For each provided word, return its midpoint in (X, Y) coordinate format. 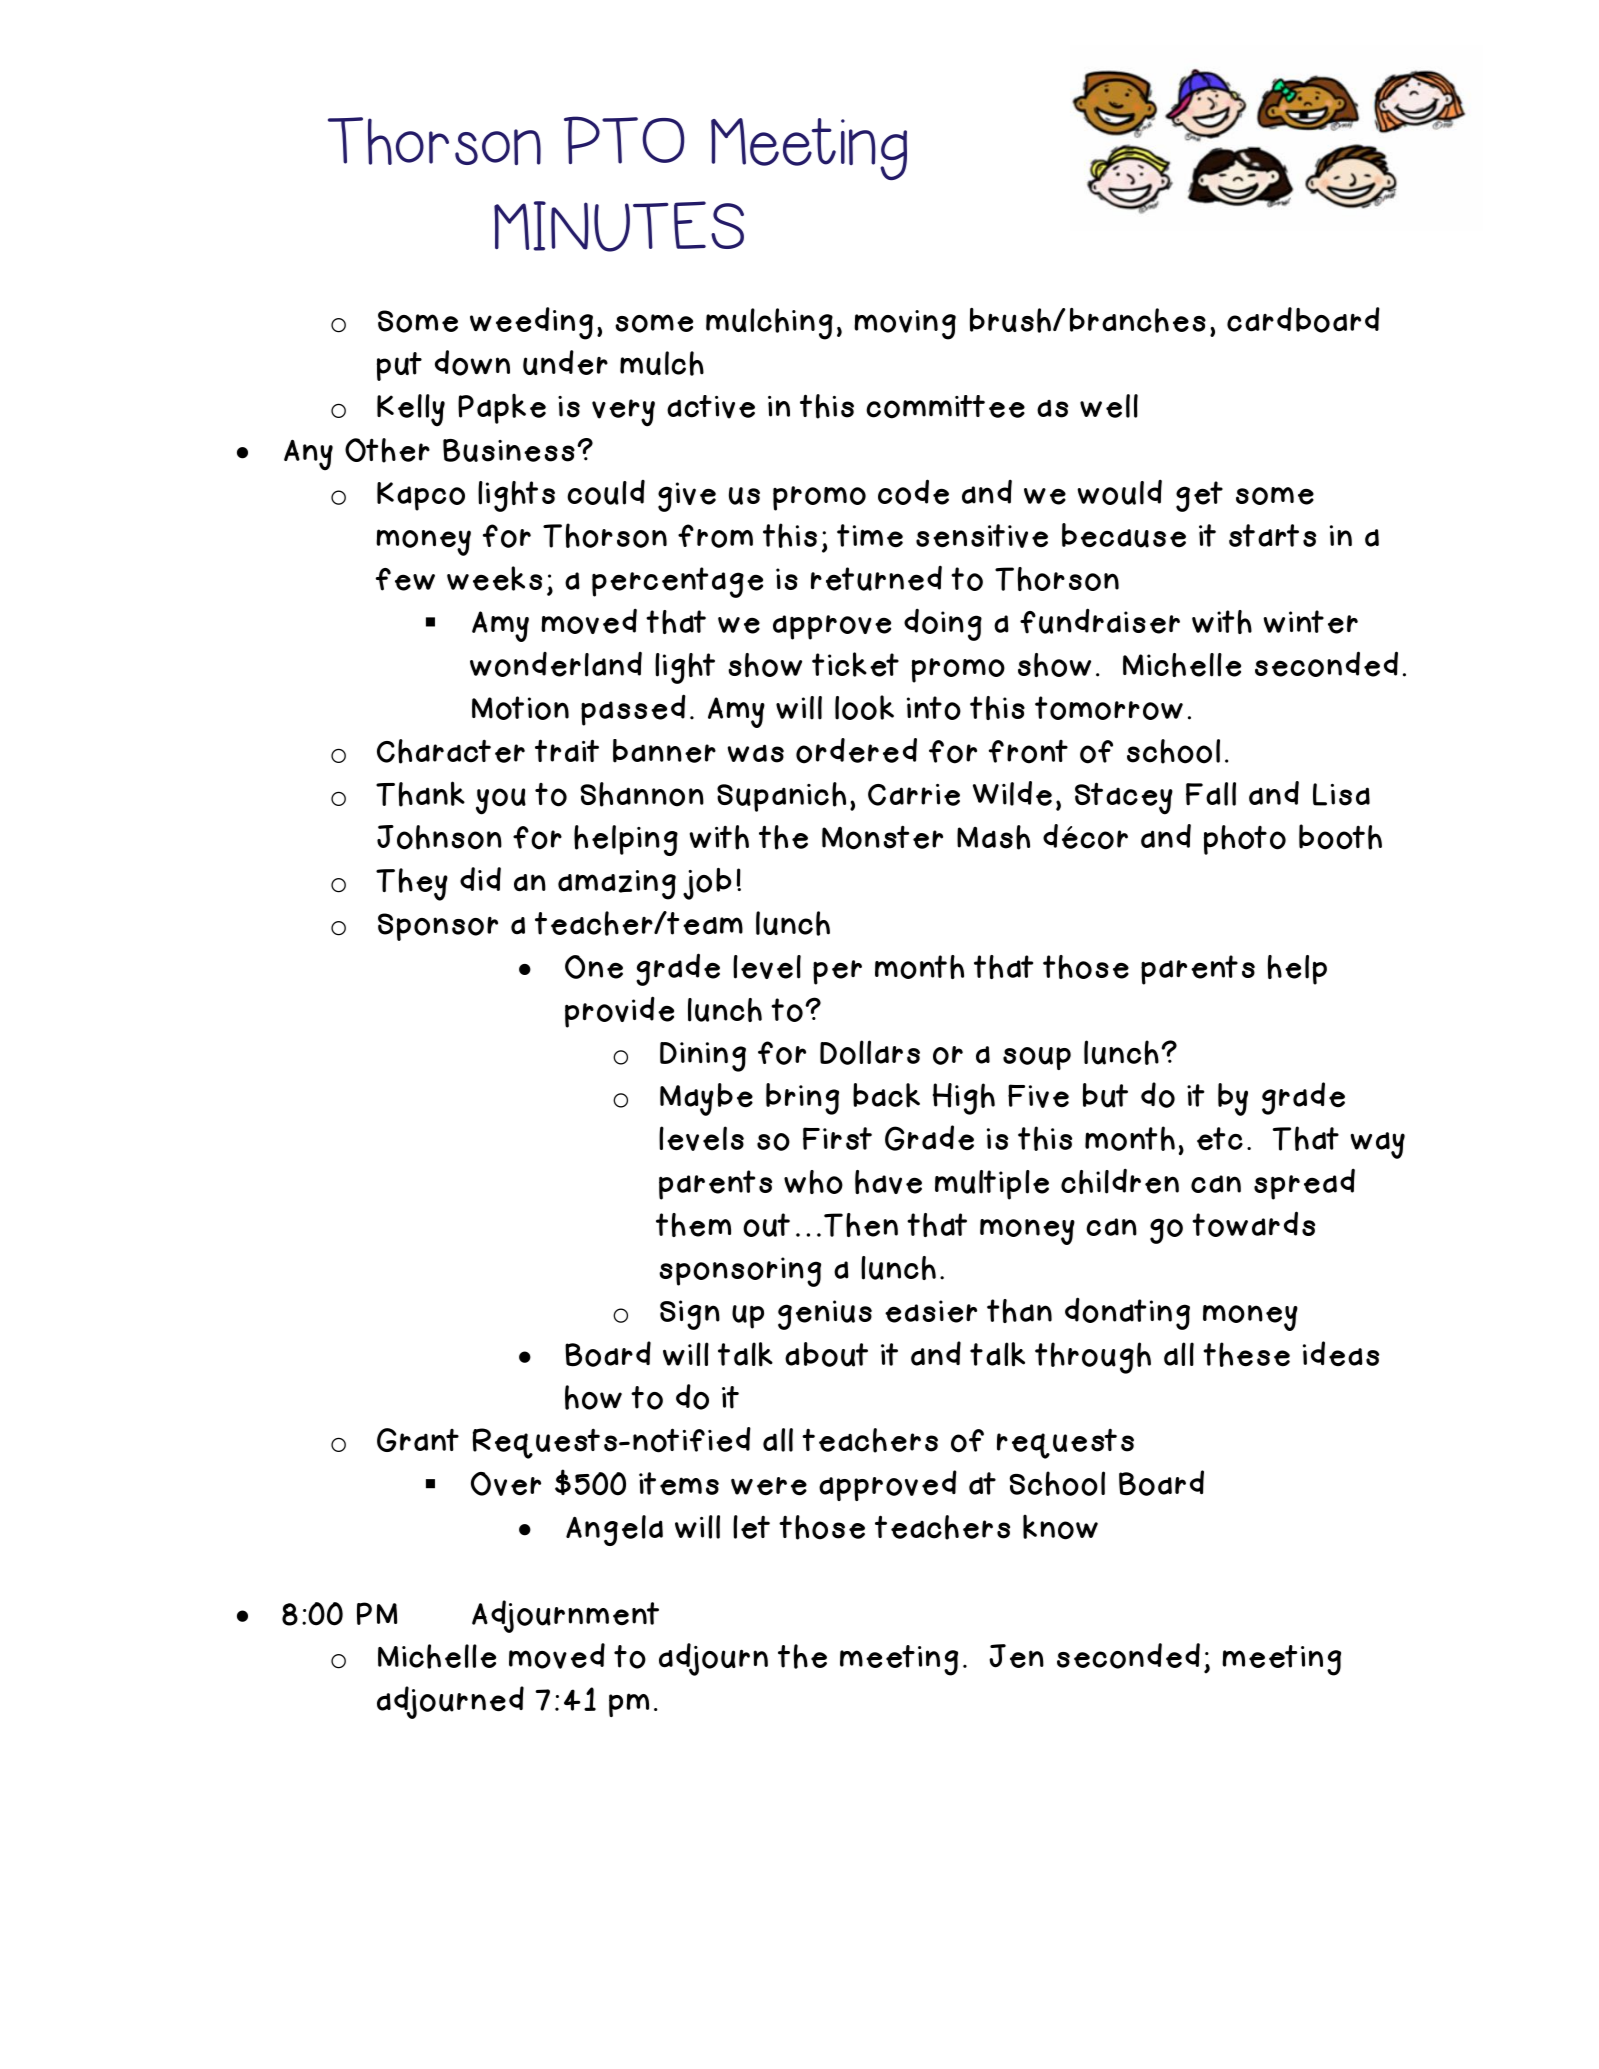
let (751, 1527)
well (1109, 406)
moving (905, 325)
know (1060, 1527)
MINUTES (619, 226)
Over (506, 1484)
